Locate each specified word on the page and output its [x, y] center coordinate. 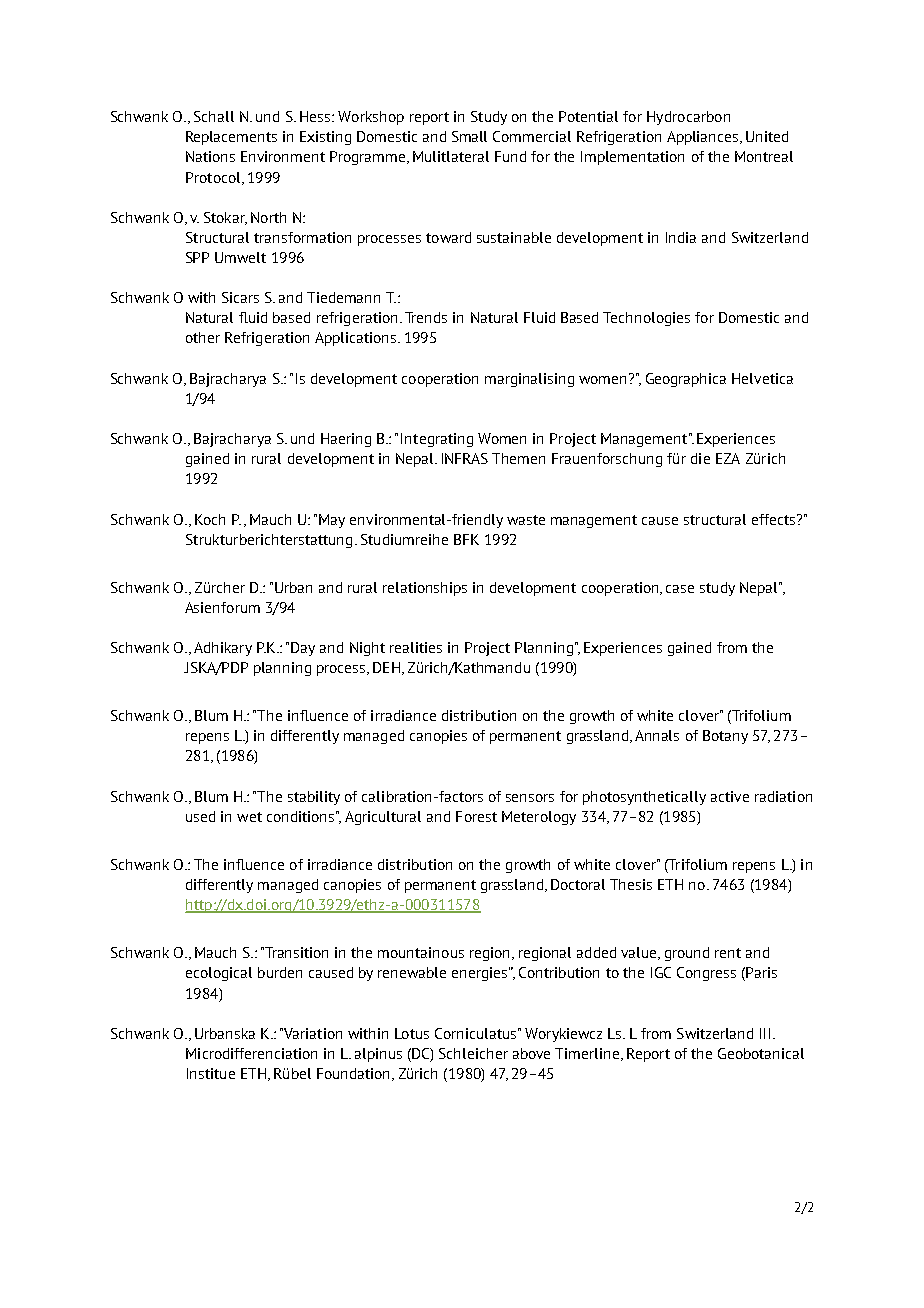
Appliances [704, 138]
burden [280, 972]
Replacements [231, 138]
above [531, 1053]
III [765, 1033]
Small [469, 136]
